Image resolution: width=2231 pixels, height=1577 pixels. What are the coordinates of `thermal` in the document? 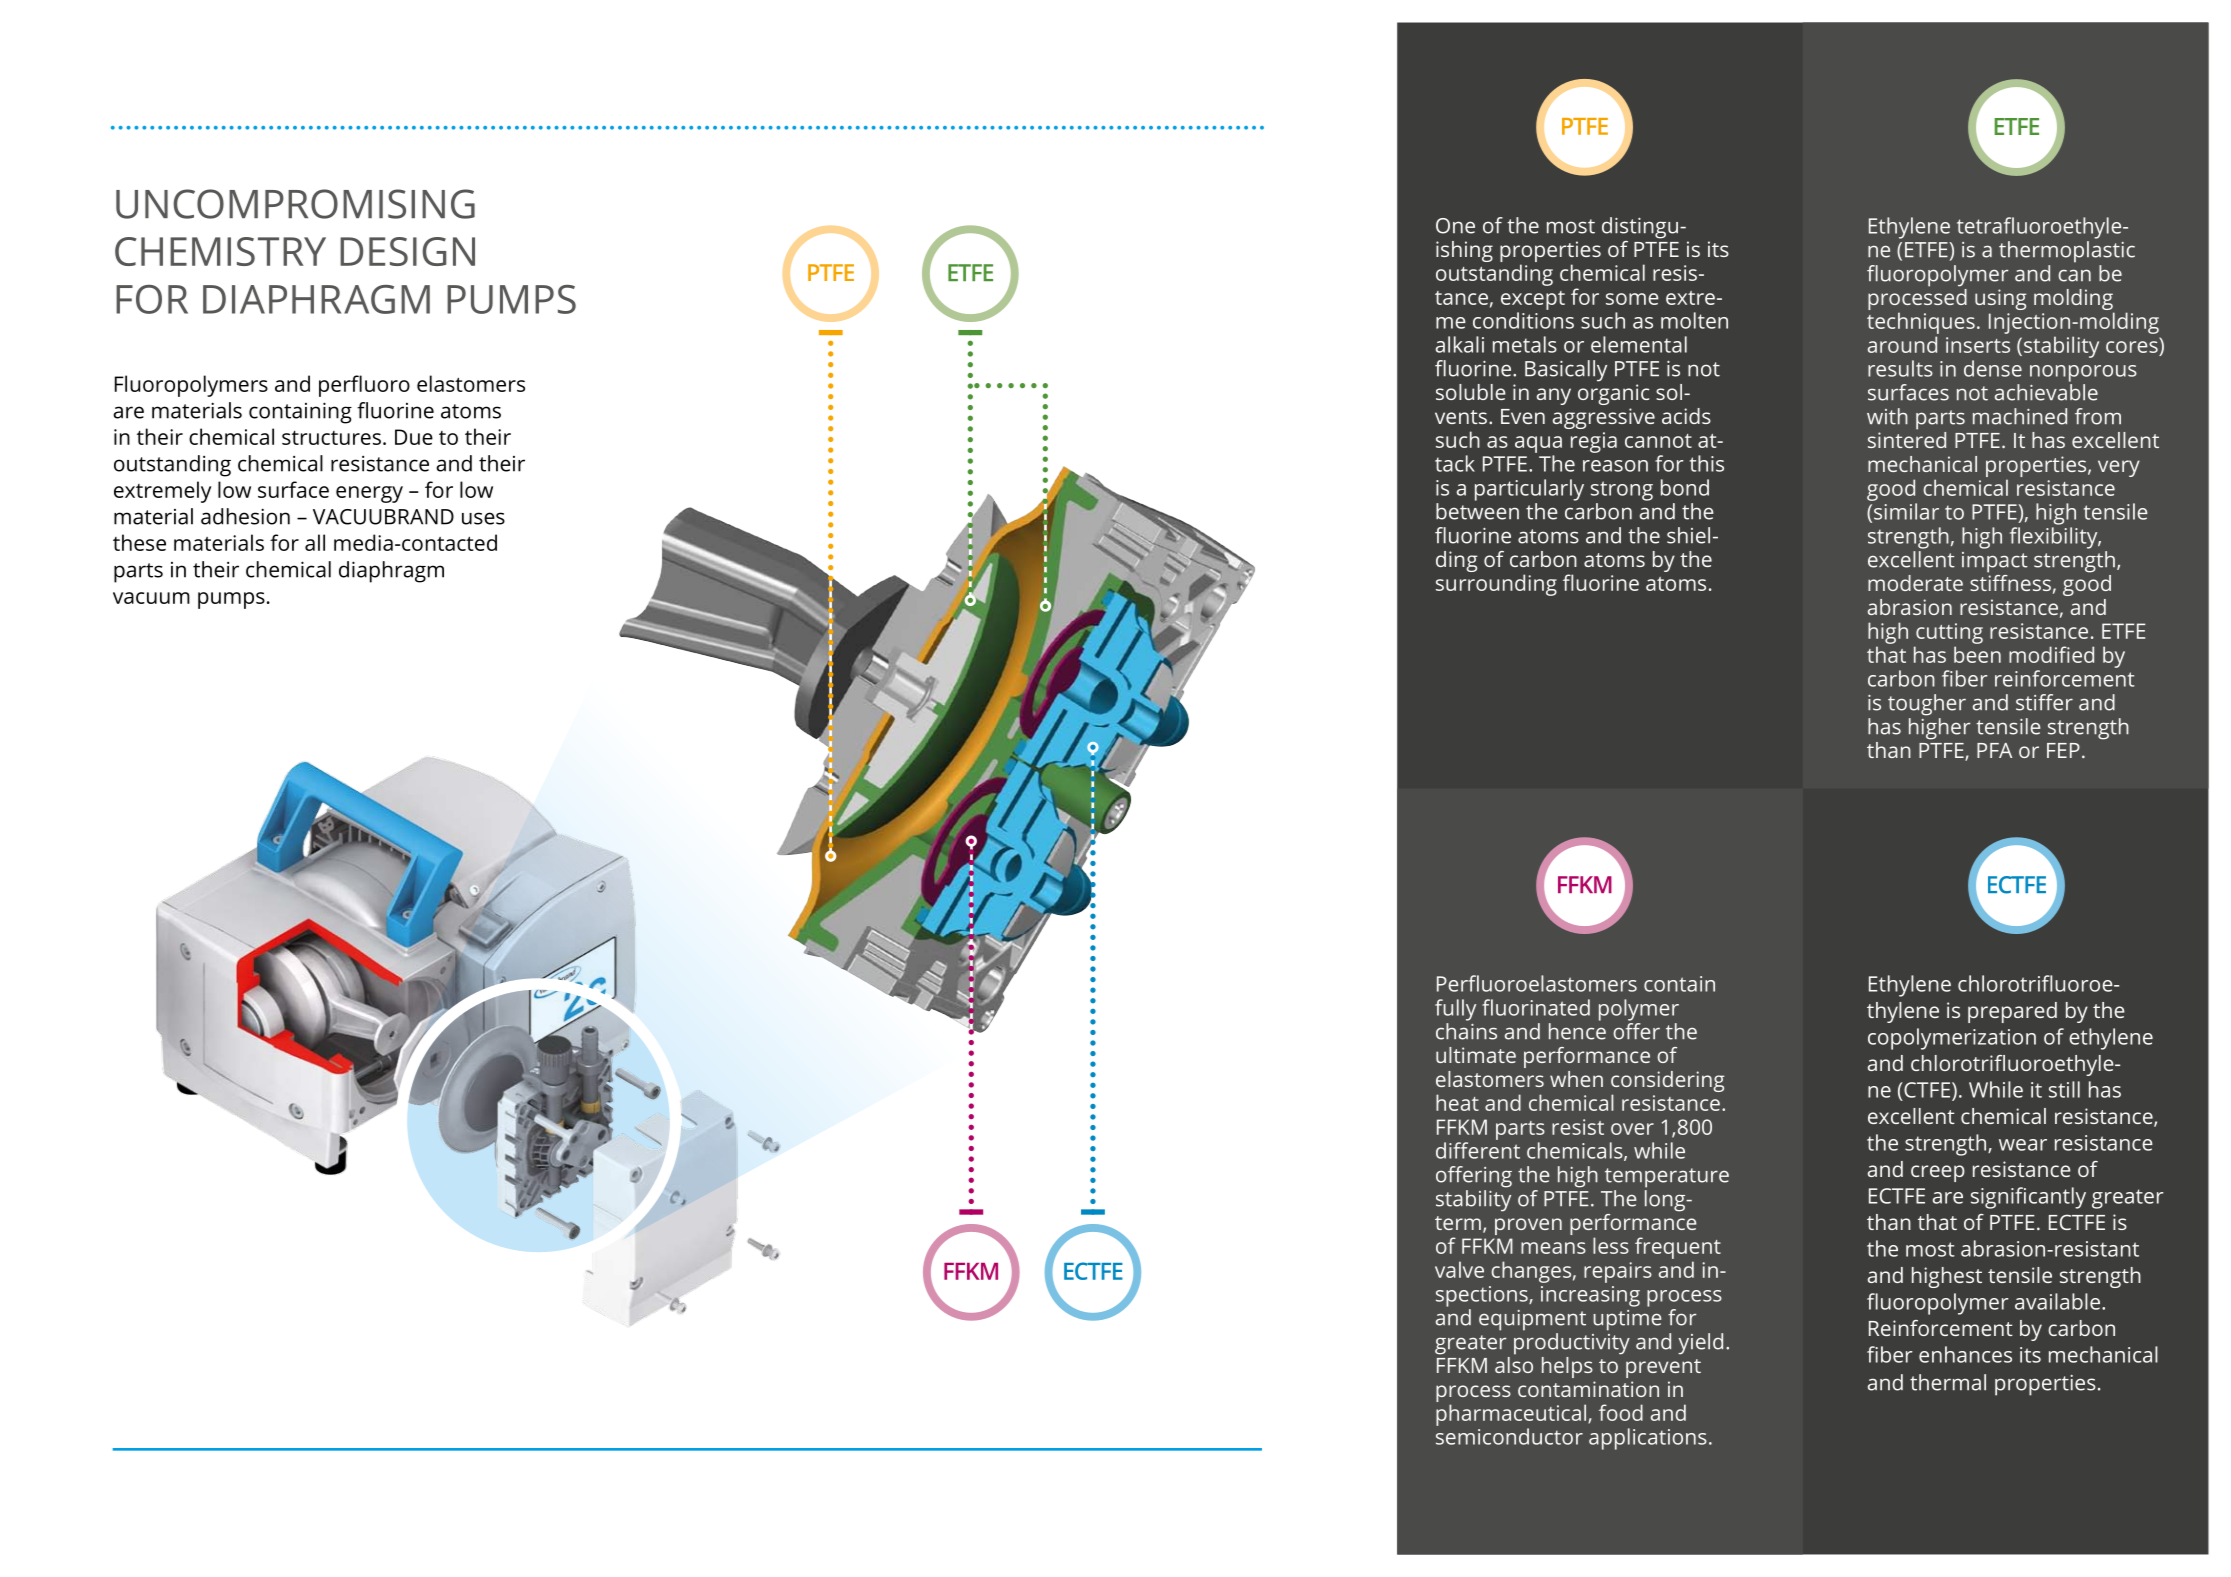 It's located at (1948, 1382).
